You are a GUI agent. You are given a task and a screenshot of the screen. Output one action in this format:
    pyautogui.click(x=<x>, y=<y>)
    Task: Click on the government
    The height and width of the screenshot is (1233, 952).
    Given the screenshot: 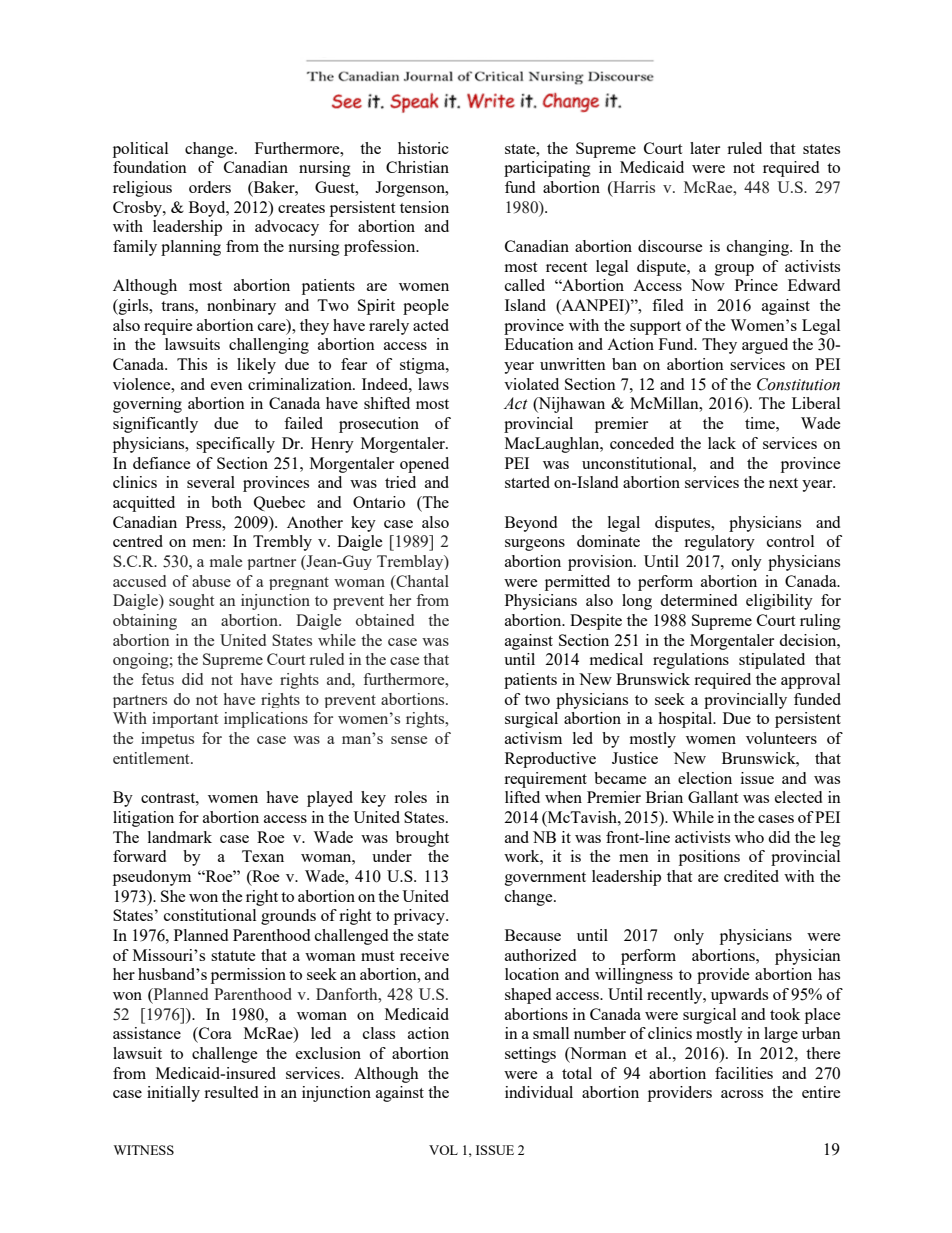 What is the action you would take?
    pyautogui.click(x=545, y=879)
